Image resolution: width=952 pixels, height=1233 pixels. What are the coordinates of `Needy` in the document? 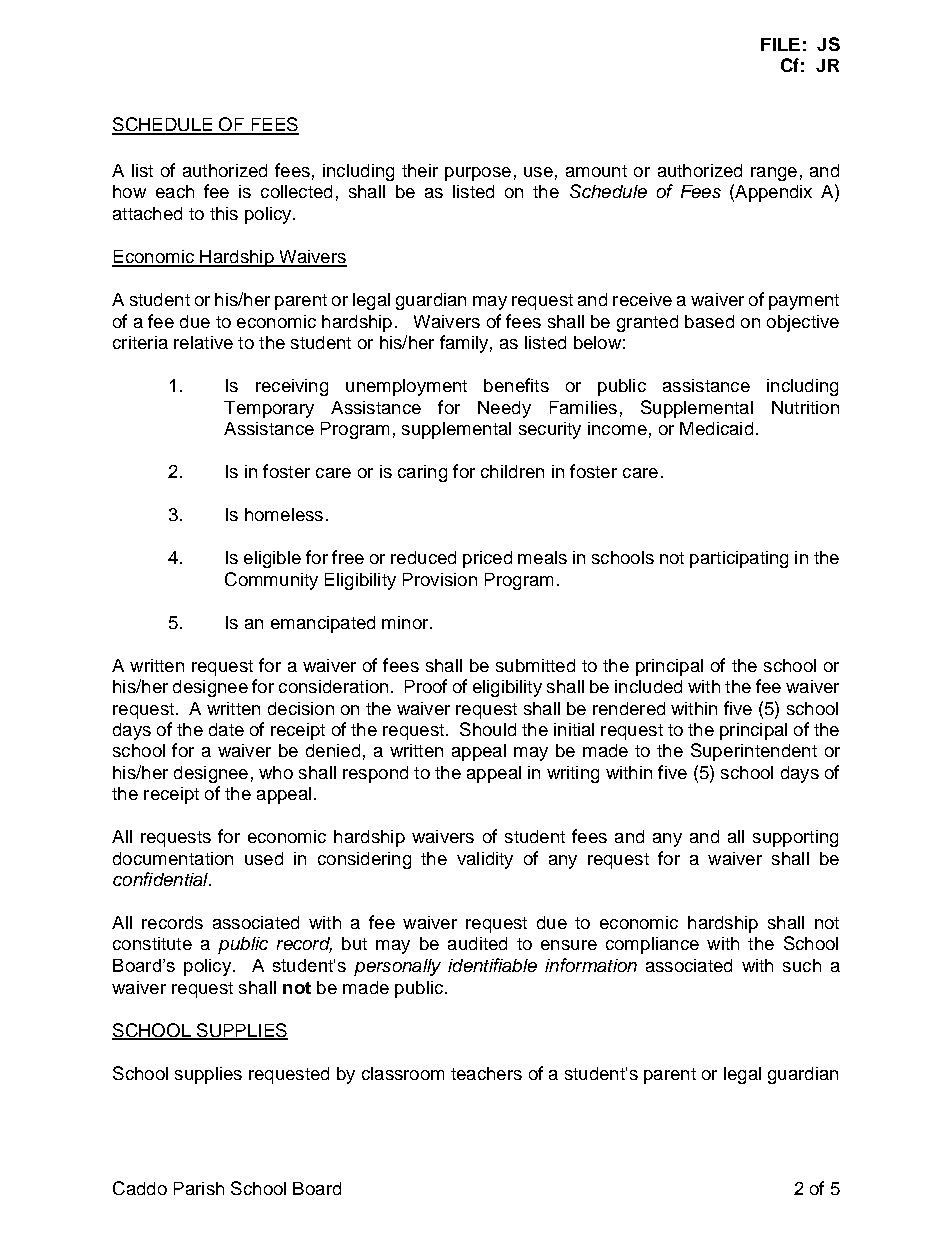 It's located at (504, 409).
